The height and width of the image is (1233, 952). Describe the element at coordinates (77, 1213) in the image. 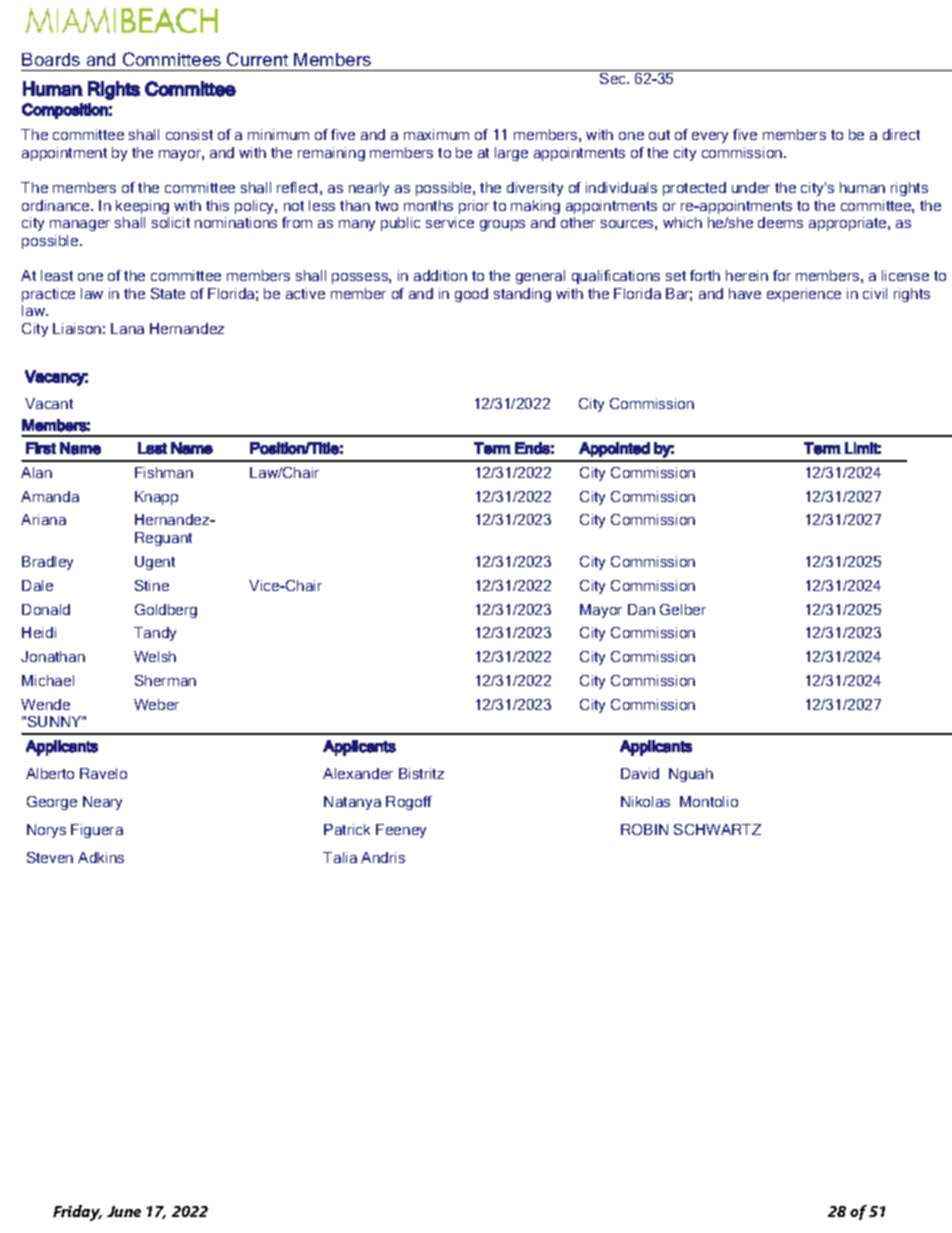

I see `Friday` at that location.
